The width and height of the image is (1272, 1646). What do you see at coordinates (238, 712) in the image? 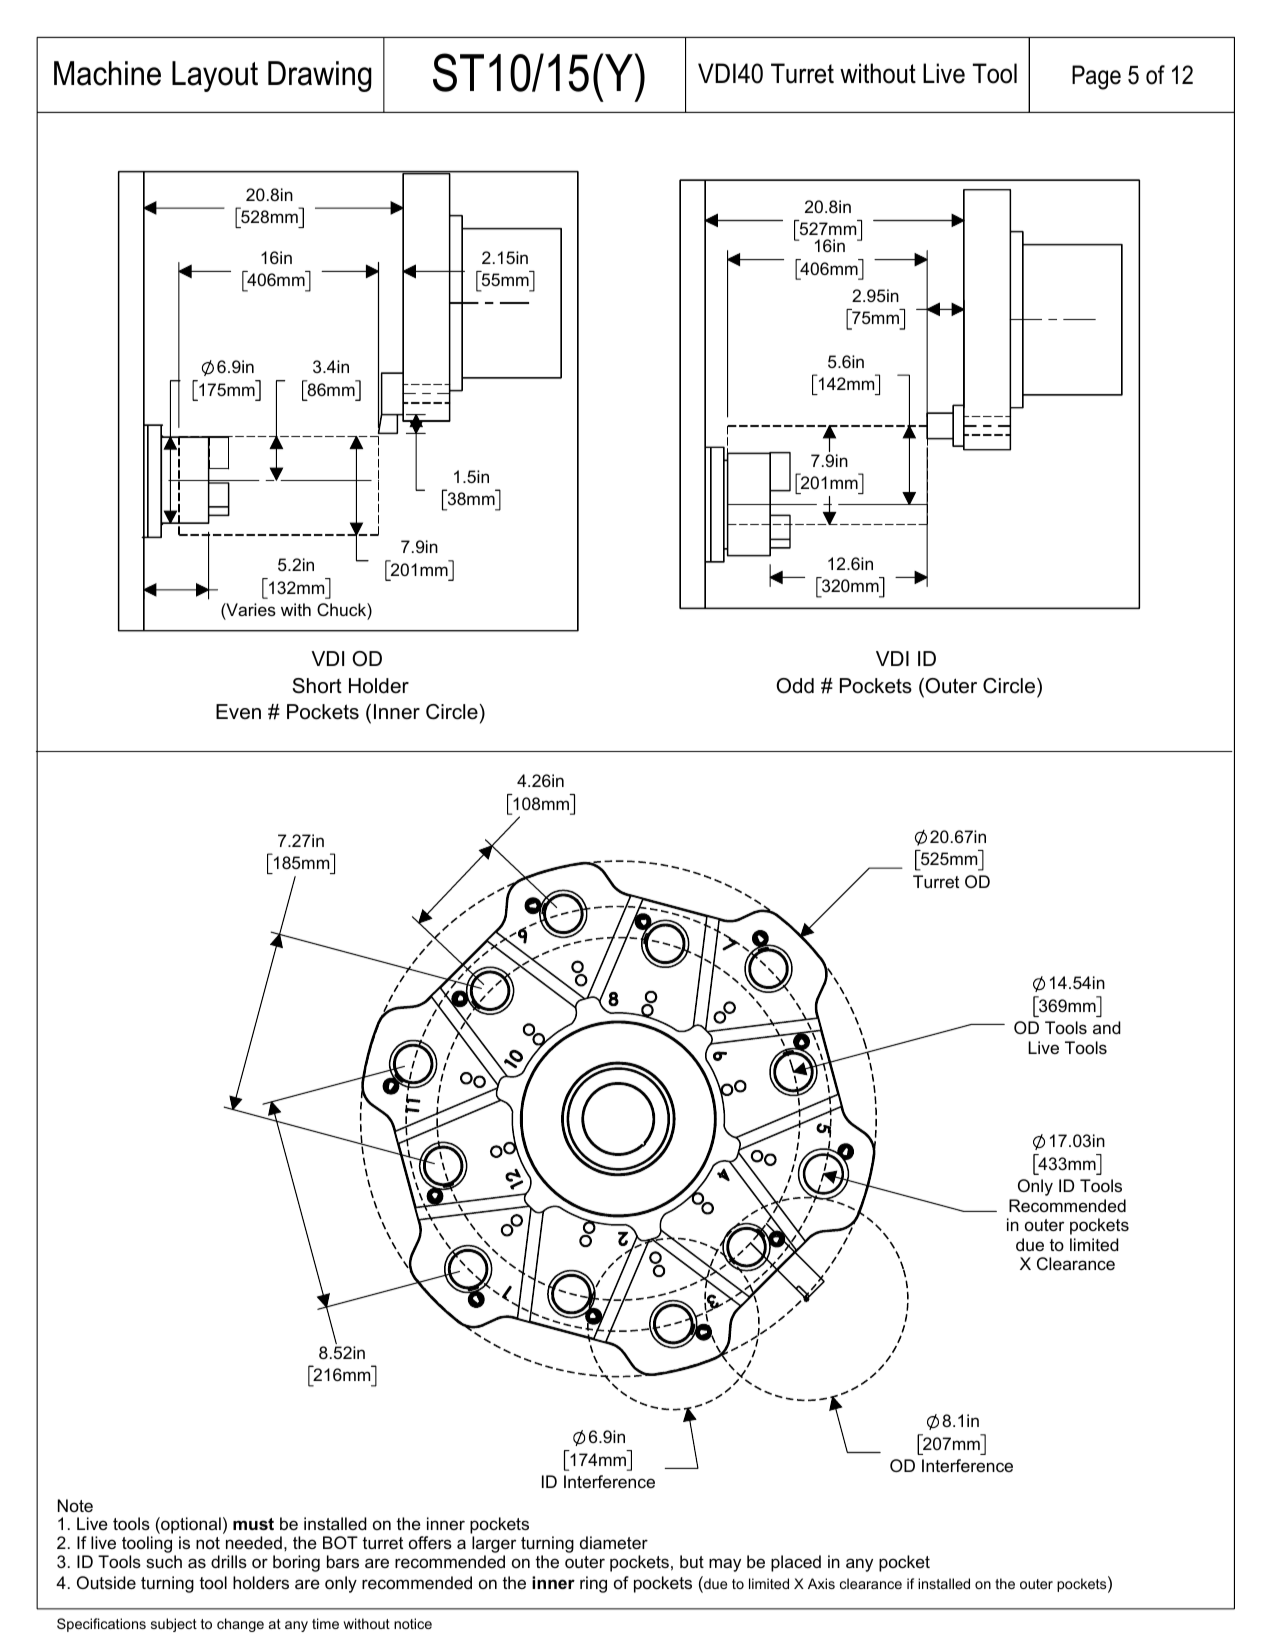
I see `Even` at bounding box center [238, 712].
